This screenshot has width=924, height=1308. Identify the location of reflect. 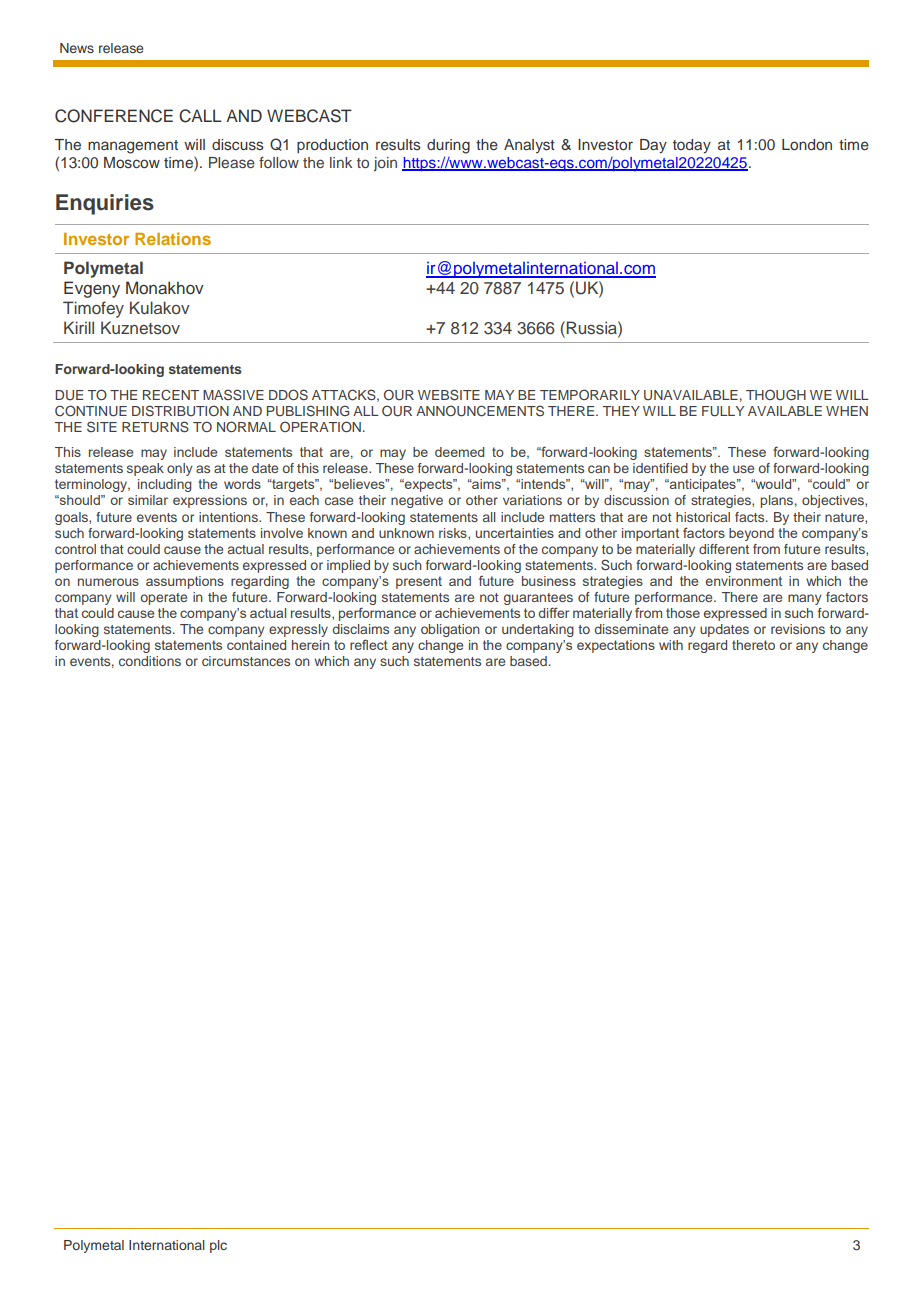
(369, 644).
